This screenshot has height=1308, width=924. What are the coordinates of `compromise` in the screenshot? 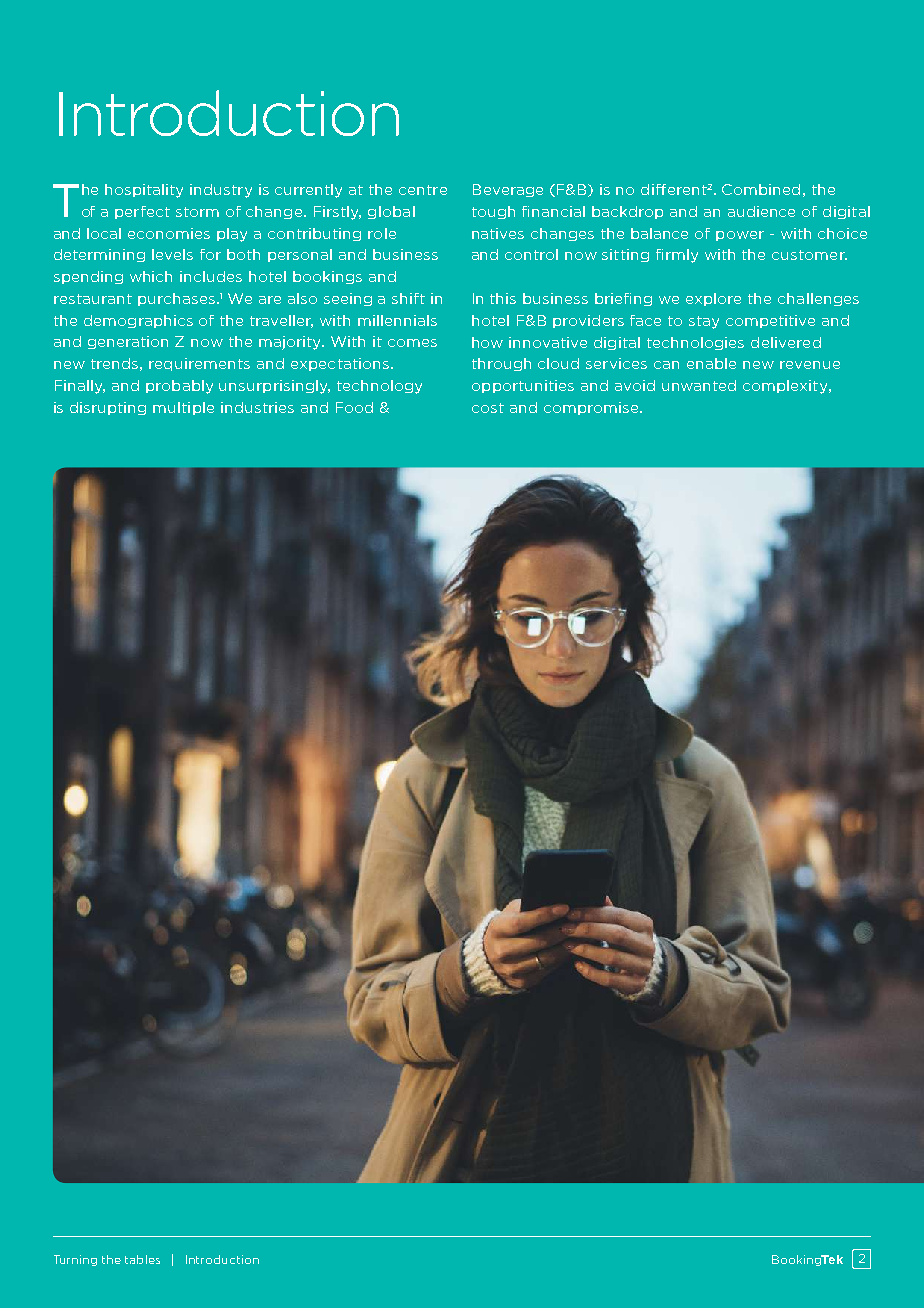 It's located at (592, 408).
